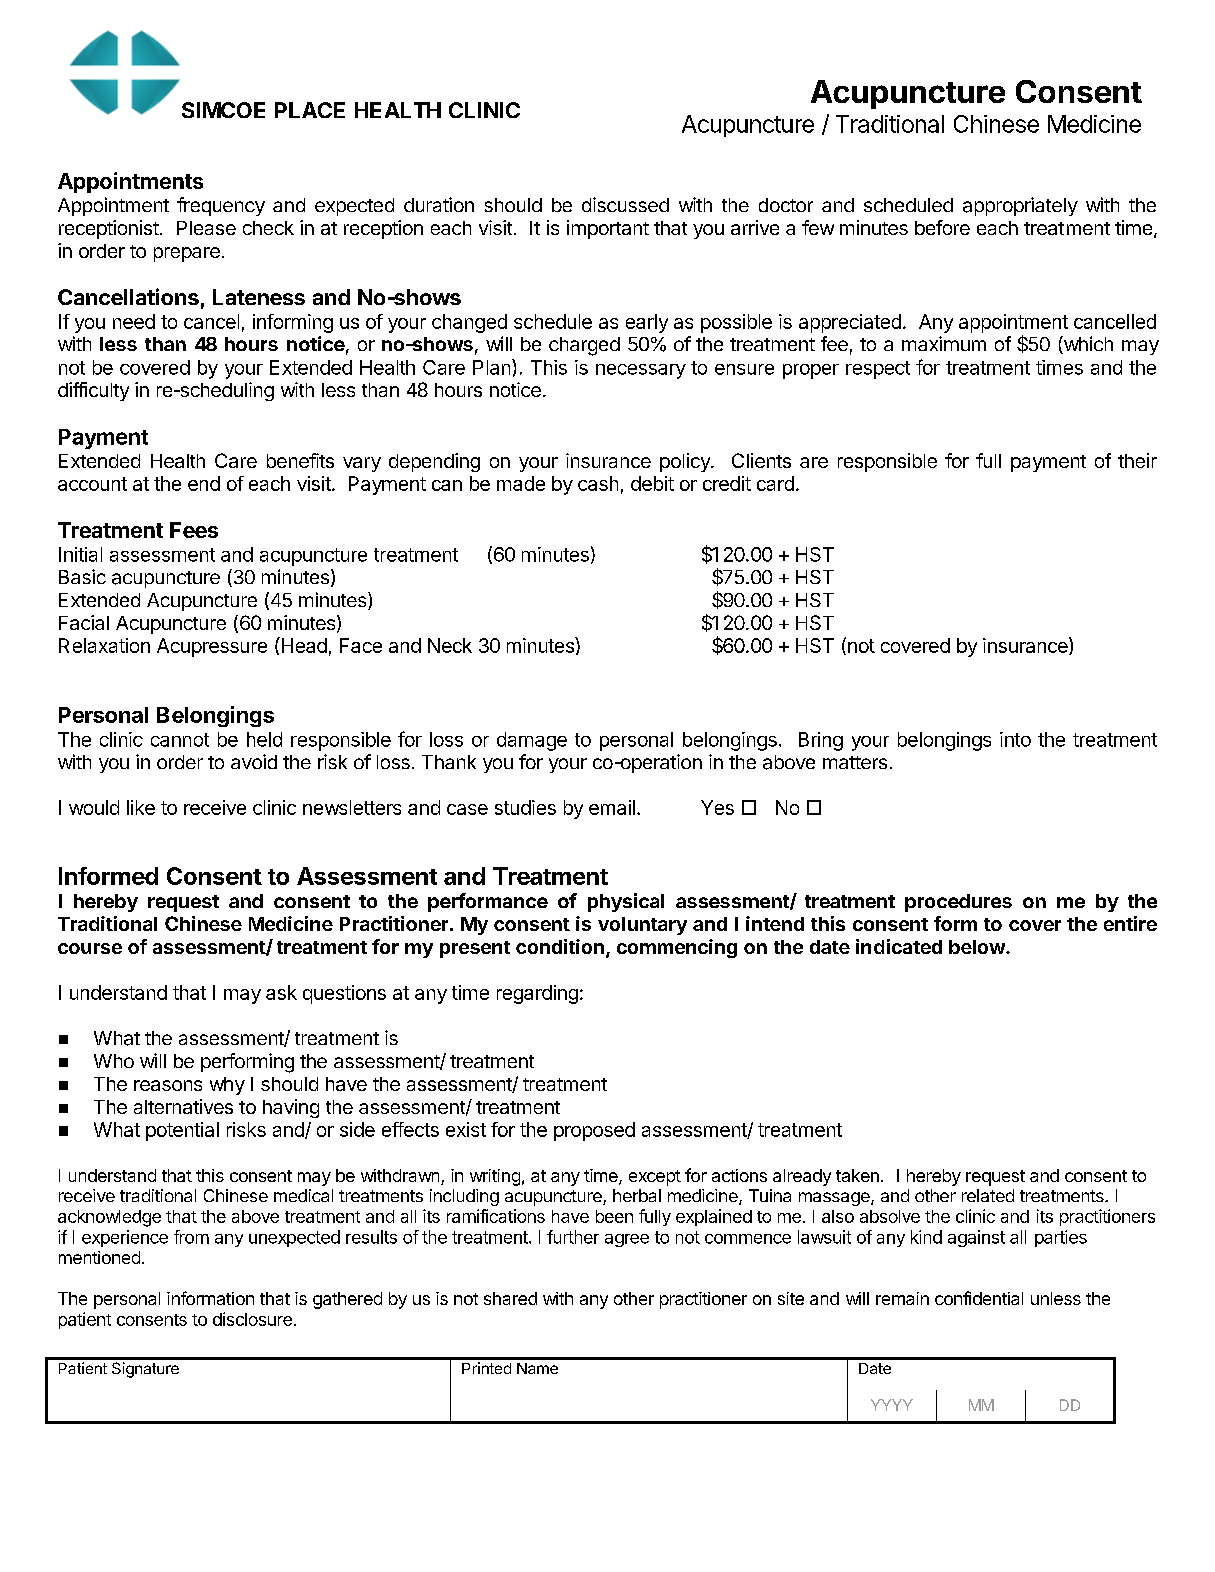 Image resolution: width=1215 pixels, height=1572 pixels. Describe the element at coordinates (958, 903) in the screenshot. I see `procedures` at that location.
